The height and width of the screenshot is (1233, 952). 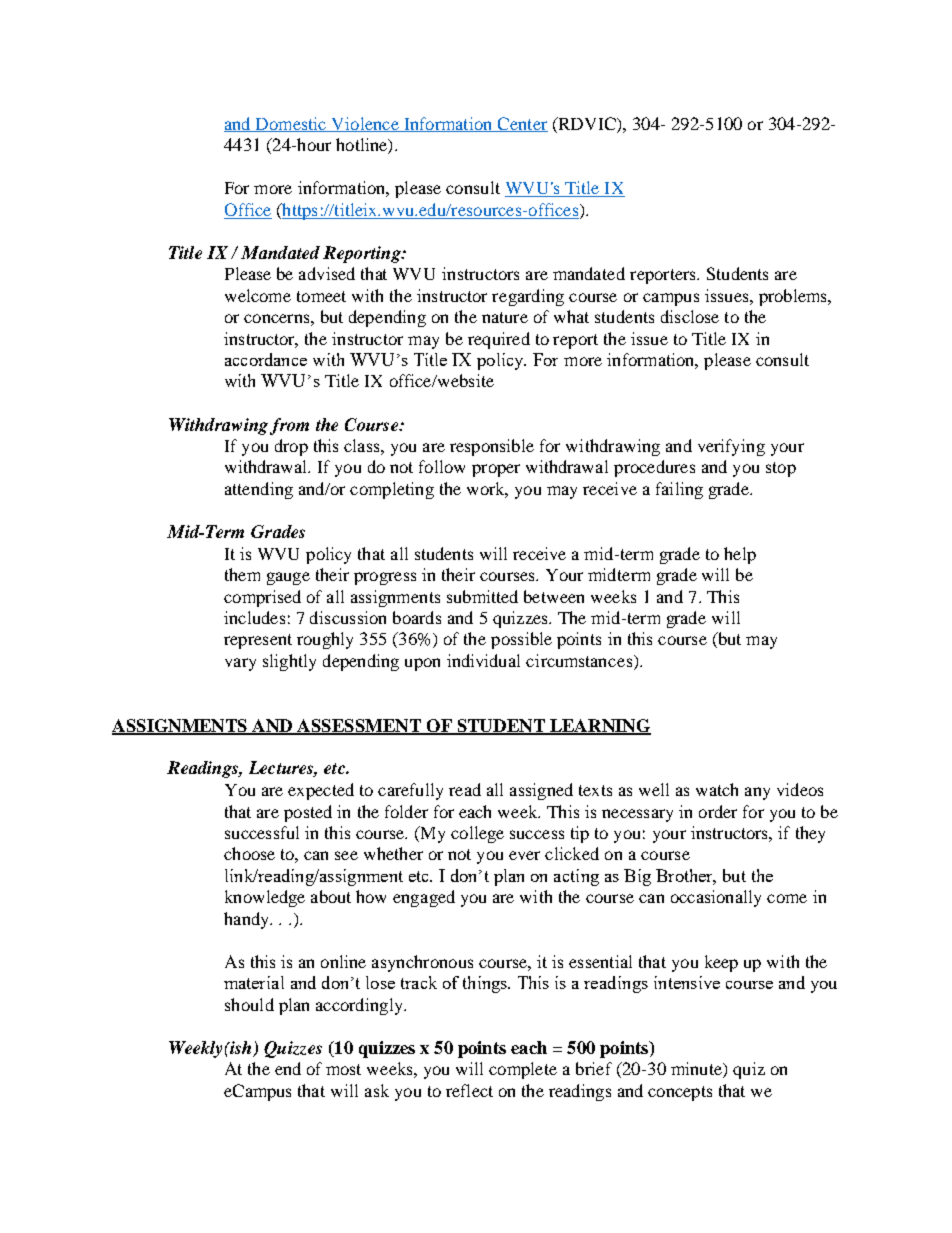 I want to click on Center, so click(x=521, y=124).
